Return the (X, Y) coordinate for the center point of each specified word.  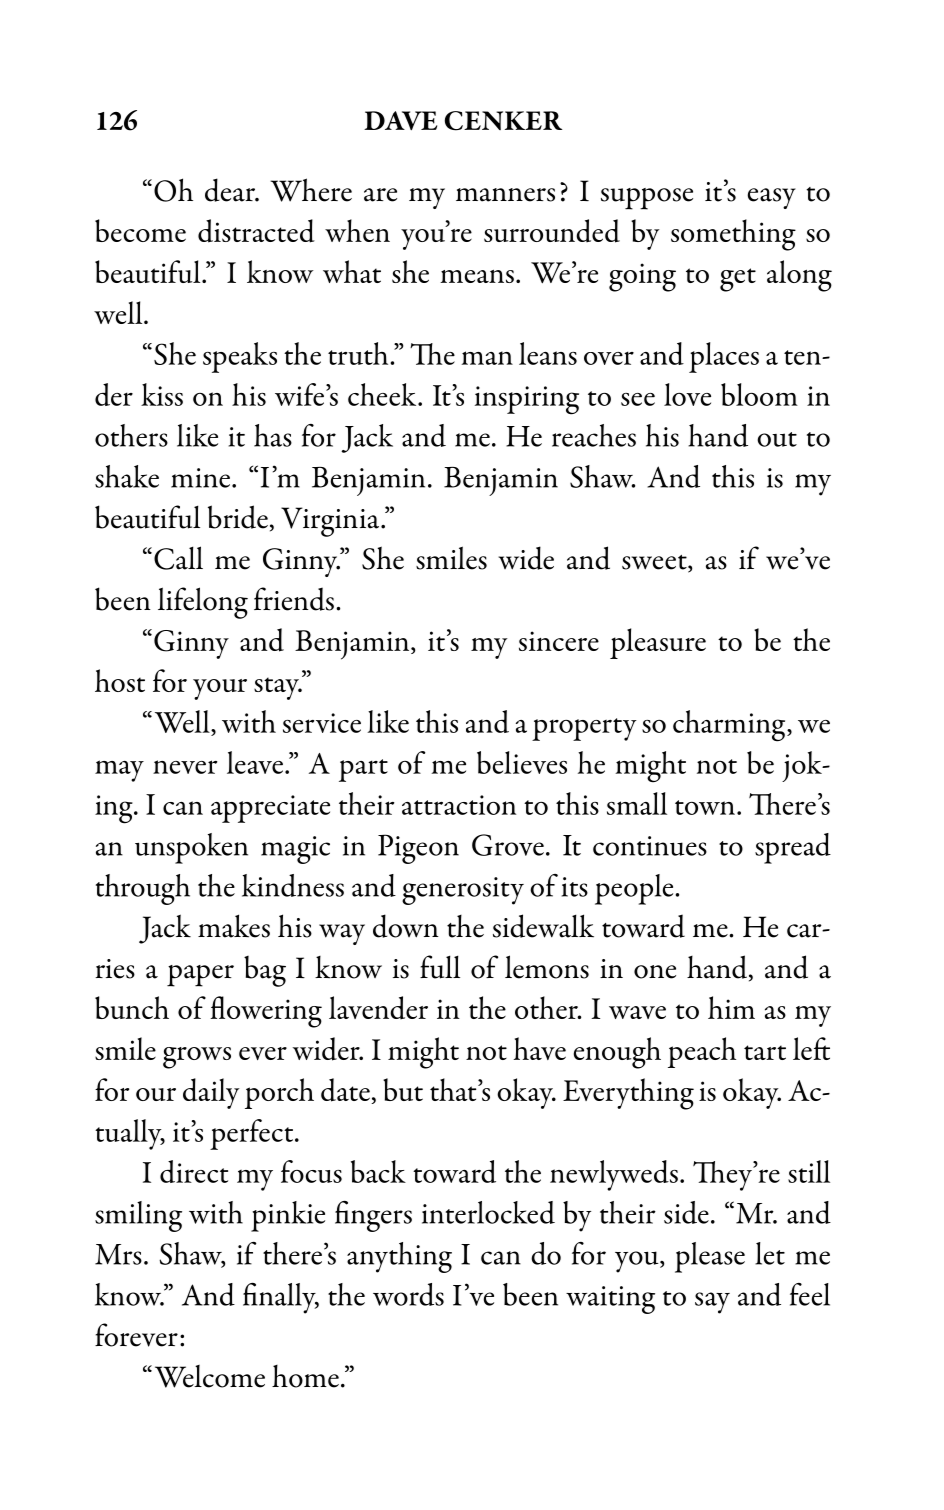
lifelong (203, 603)
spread (793, 848)
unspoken (191, 848)
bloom (759, 394)
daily (211, 1093)
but (403, 1089)
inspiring (527, 400)
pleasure (658, 643)
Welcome (210, 1376)
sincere (559, 641)
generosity (463, 891)
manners (505, 195)
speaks (240, 357)
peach (702, 1052)
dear (231, 190)
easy (772, 198)
